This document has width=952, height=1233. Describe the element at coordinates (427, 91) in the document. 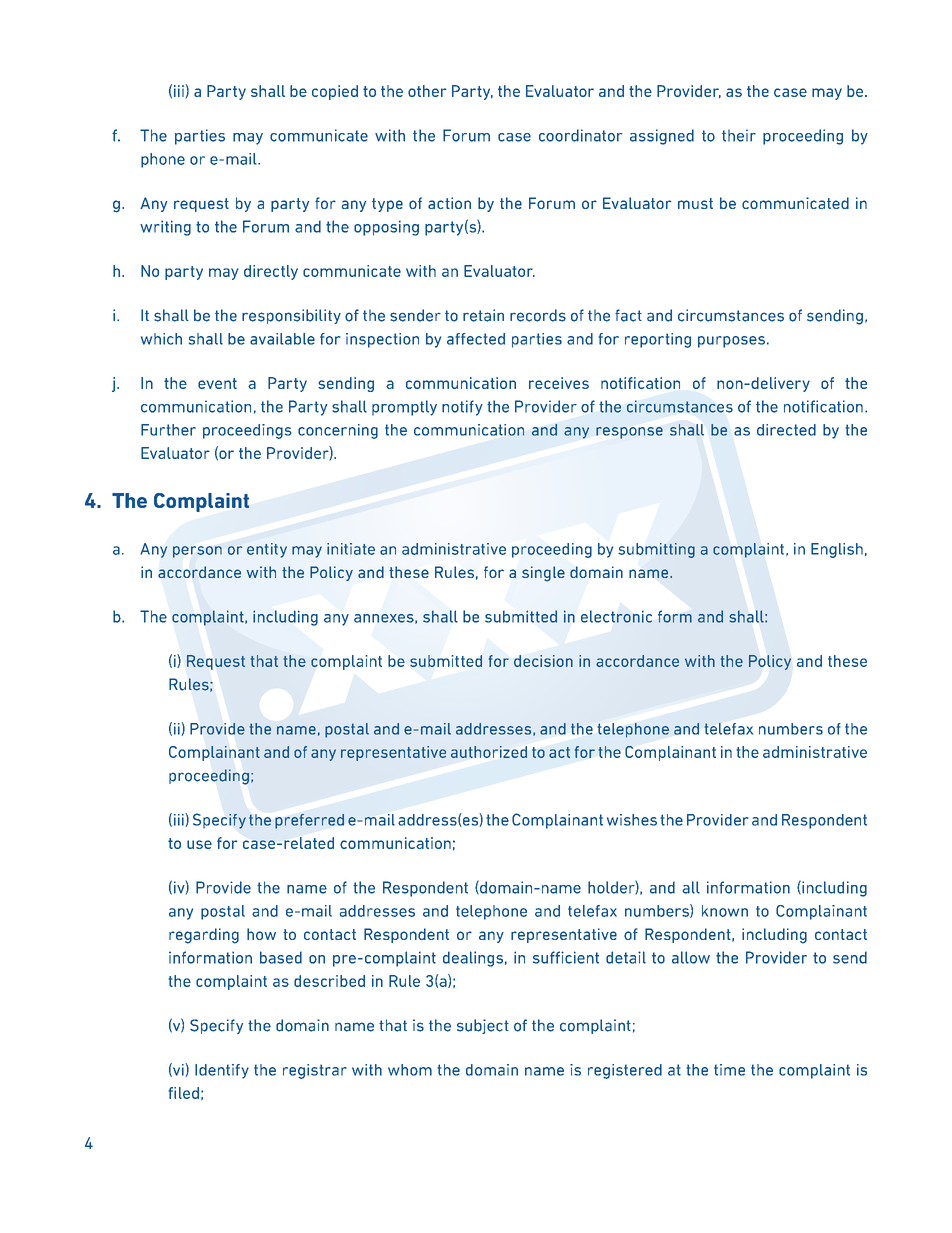

I see `other` at that location.
